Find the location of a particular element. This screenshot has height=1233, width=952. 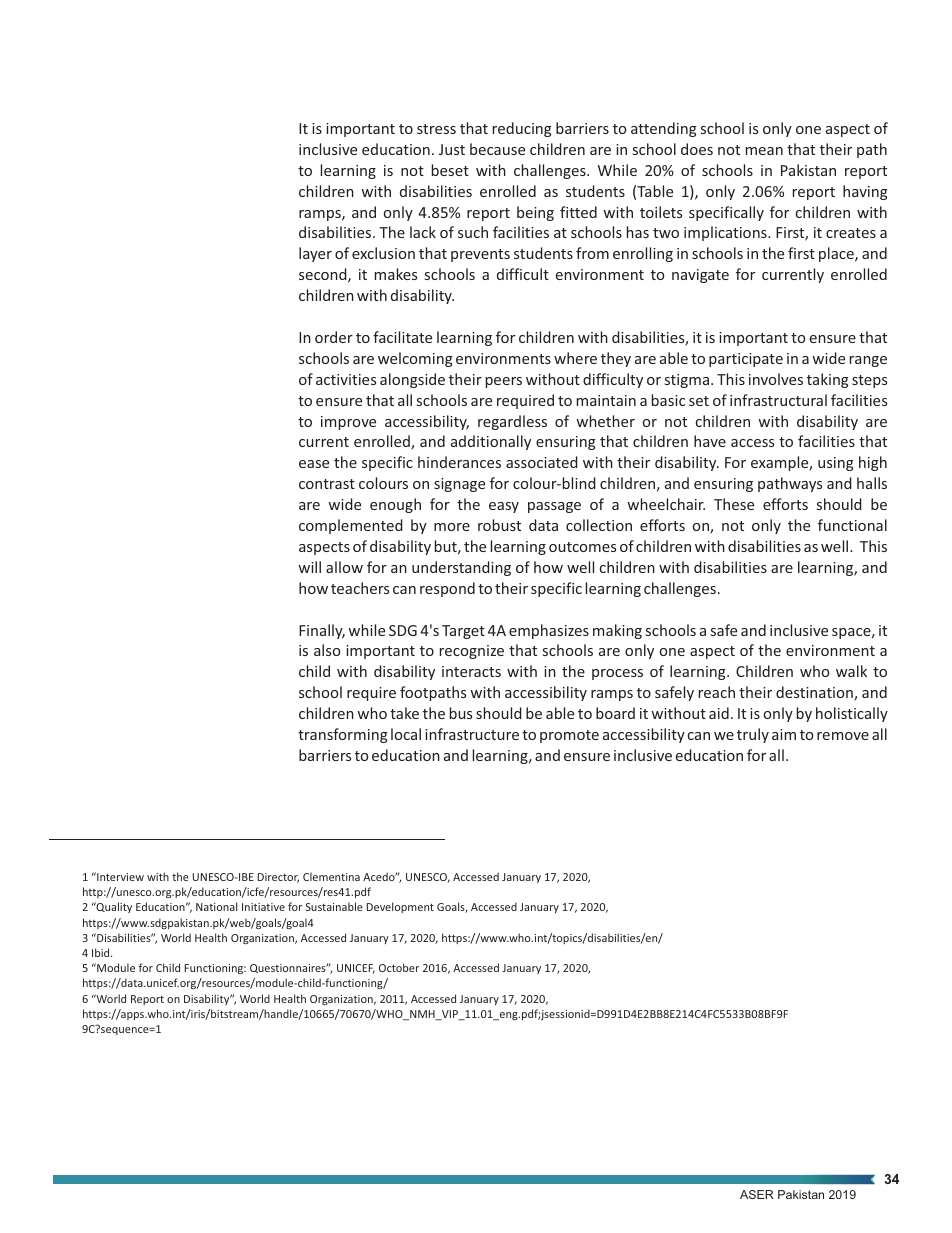

October is located at coordinates (399, 967).
